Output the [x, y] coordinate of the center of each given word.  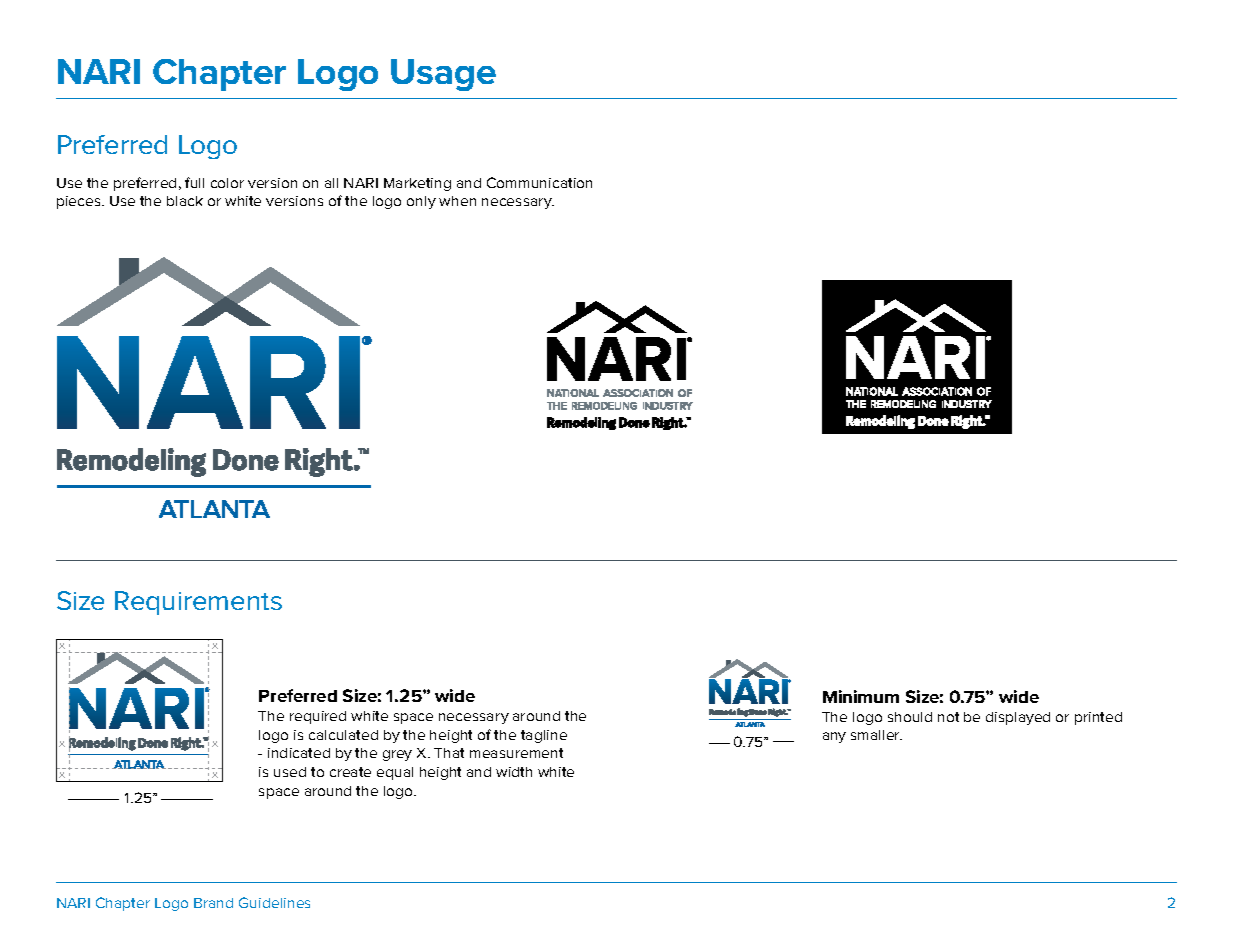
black [185, 201]
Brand [213, 903]
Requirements [198, 603]
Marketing [417, 184]
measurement [516, 753]
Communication [539, 182]
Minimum [861, 696]
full [194, 182]
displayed [1018, 718]
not [948, 717]
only [421, 202]
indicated [299, 753]
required [318, 717]
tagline [544, 736]
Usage [443, 75]
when [457, 201]
